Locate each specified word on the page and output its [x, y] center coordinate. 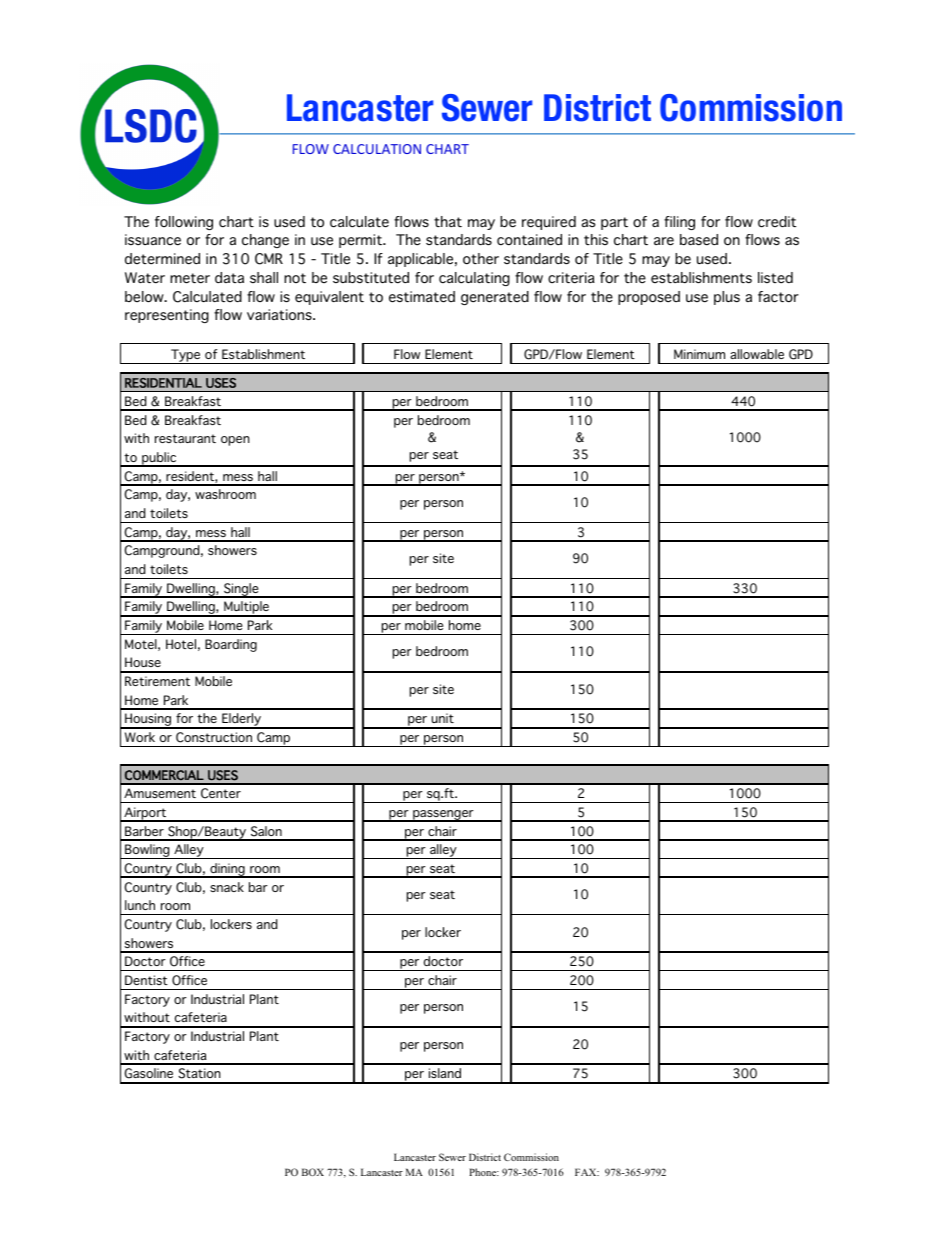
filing [679, 223]
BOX [313, 1172]
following [184, 223]
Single [241, 590]
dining [227, 870]
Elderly [241, 721]
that [448, 221]
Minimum [699, 354]
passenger [443, 816]
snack [227, 887]
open [235, 441]
